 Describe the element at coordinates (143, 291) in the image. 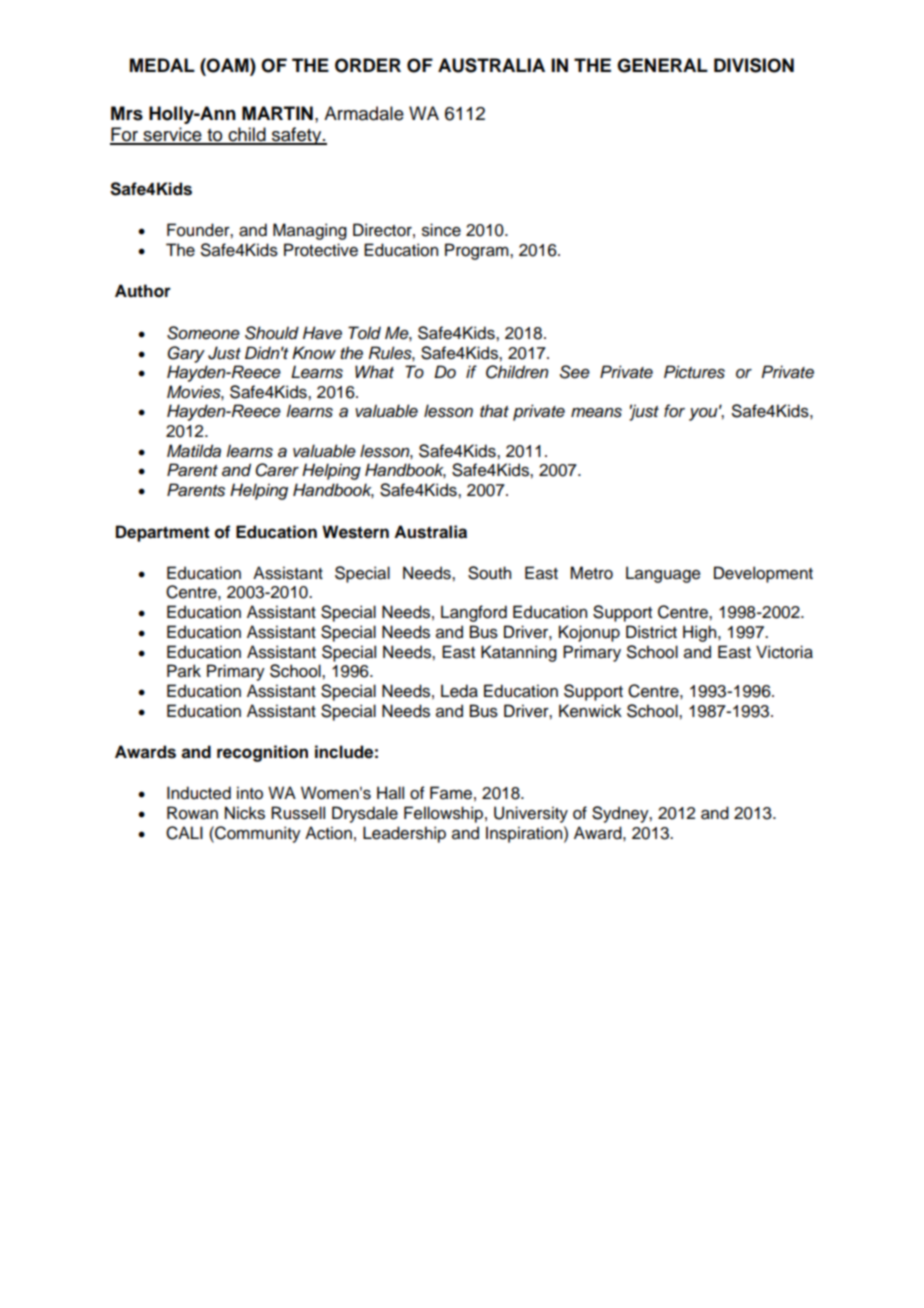

I see `Author` at that location.
